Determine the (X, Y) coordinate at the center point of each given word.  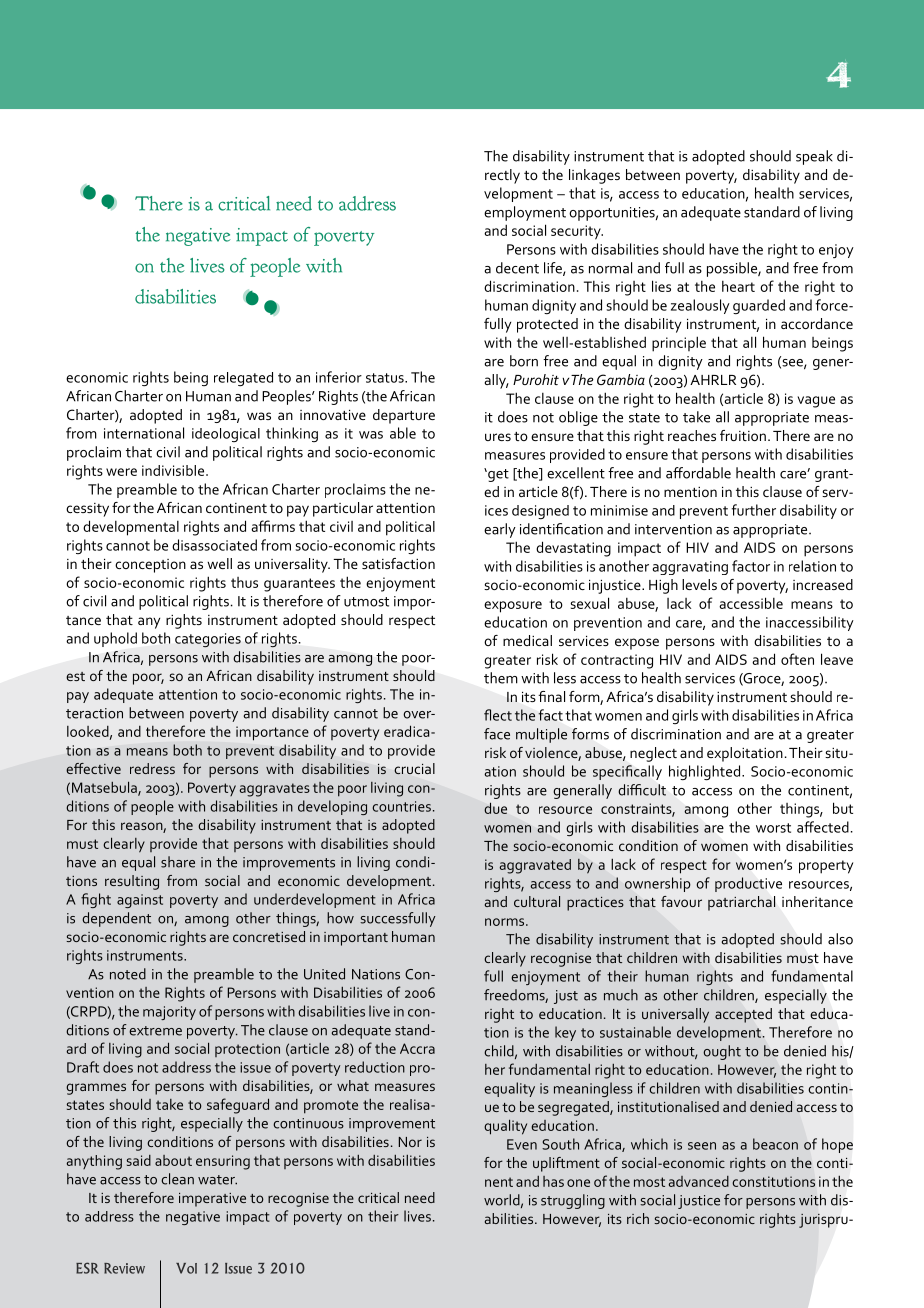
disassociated (214, 545)
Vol (186, 1268)
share (178, 862)
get (497, 475)
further (754, 510)
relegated (243, 379)
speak (814, 157)
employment (525, 213)
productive (748, 884)
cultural (537, 901)
